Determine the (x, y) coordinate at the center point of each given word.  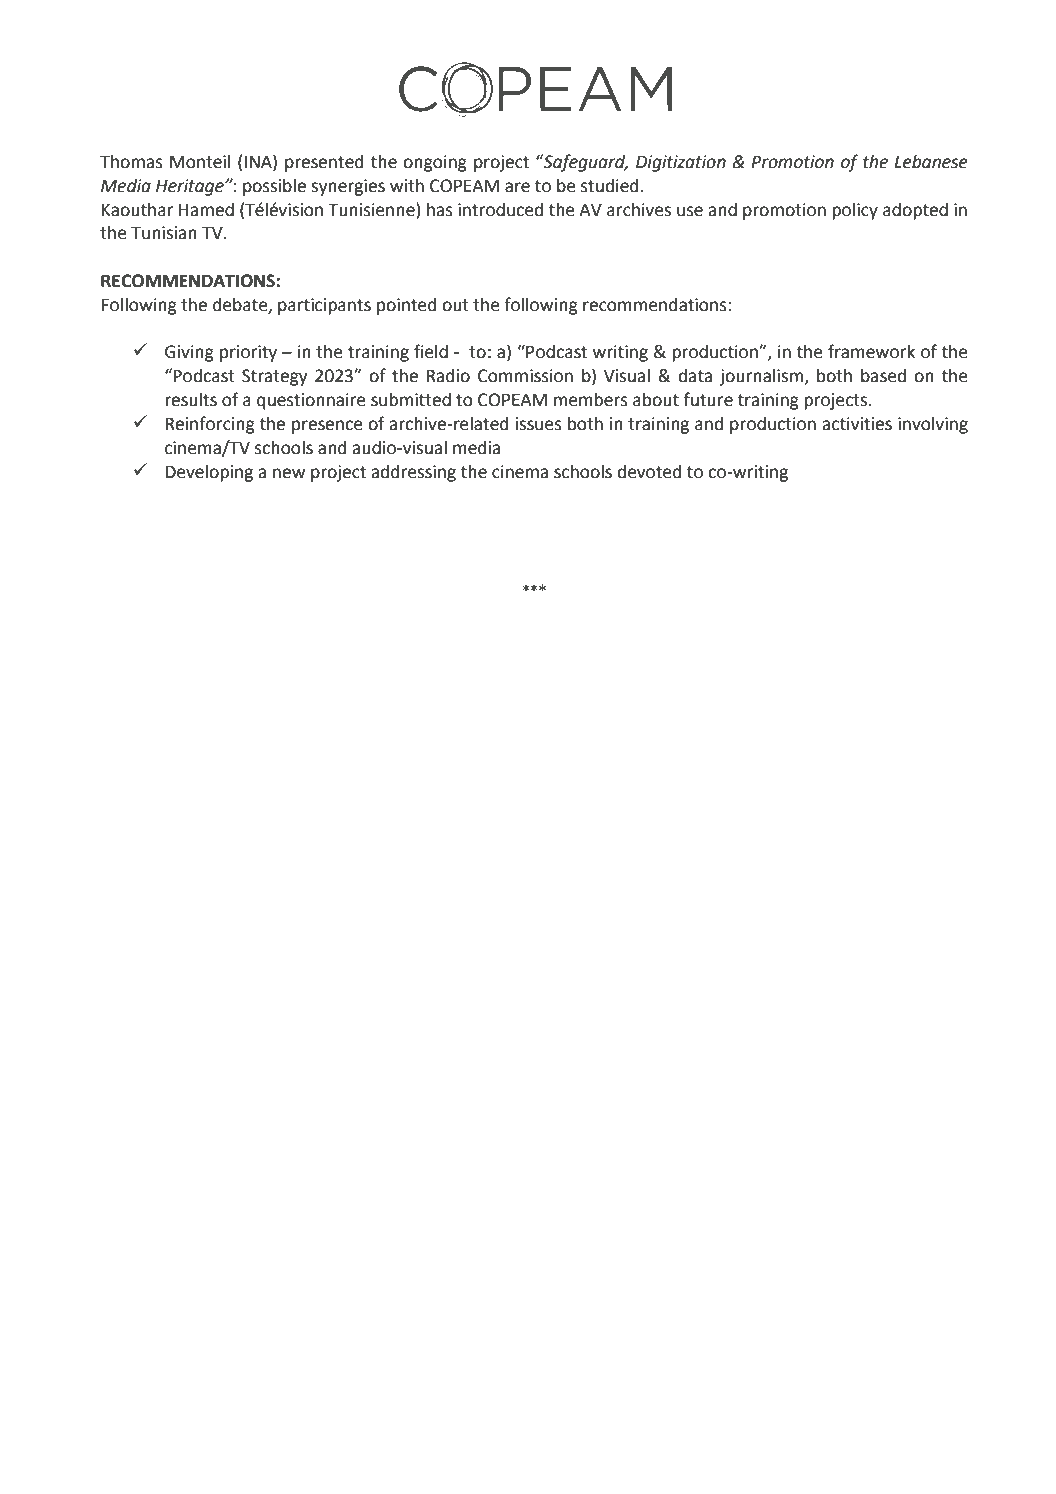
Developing (209, 473)
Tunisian (164, 233)
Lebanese (931, 162)
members (591, 400)
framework (871, 351)
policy (855, 211)
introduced (500, 210)
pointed (407, 306)
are (517, 187)
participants (324, 306)
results (191, 400)
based (883, 376)
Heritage (191, 187)
